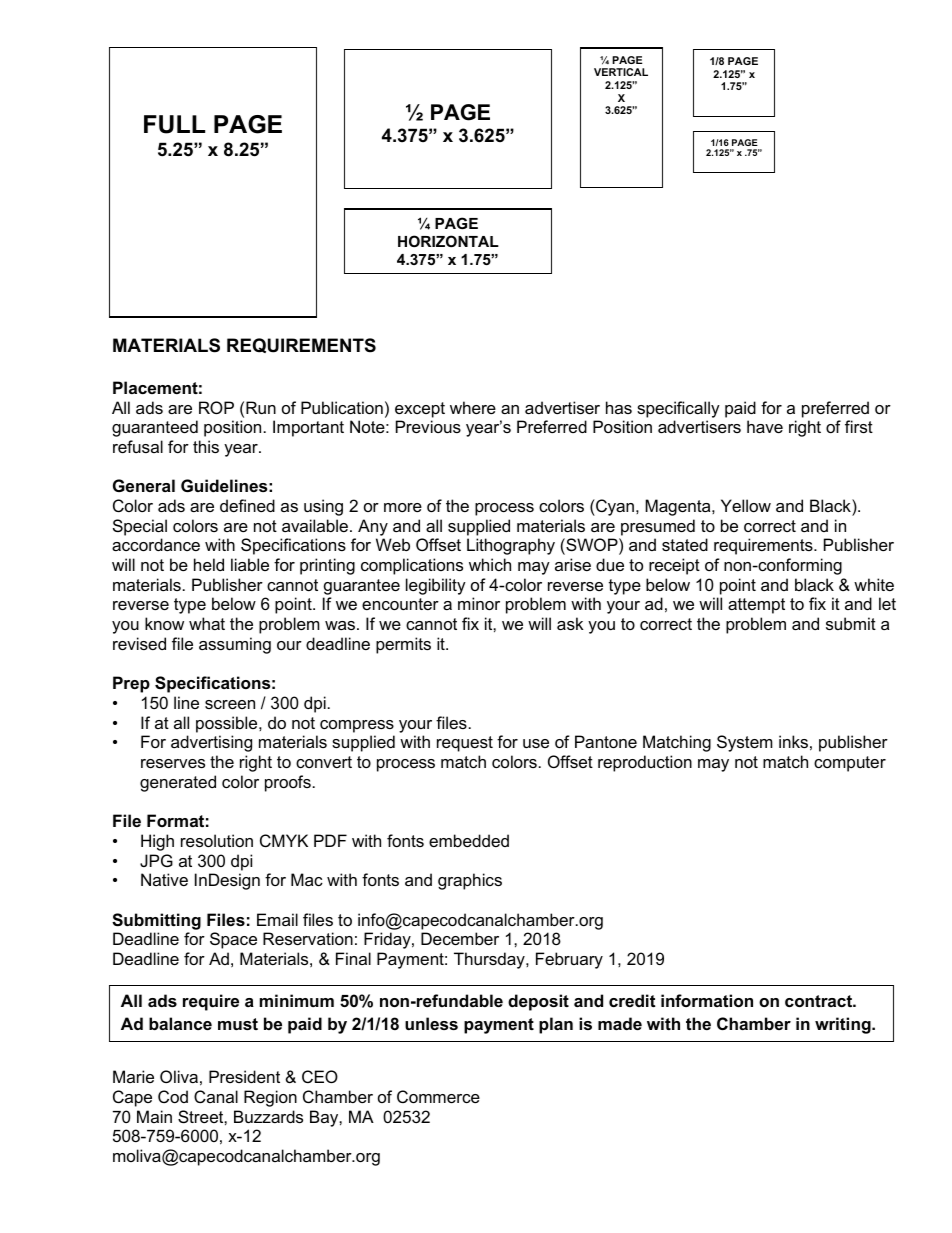 This page has height=1233, width=952. Describe the element at coordinates (621, 72) in the page. I see `VERTICAL` at that location.
